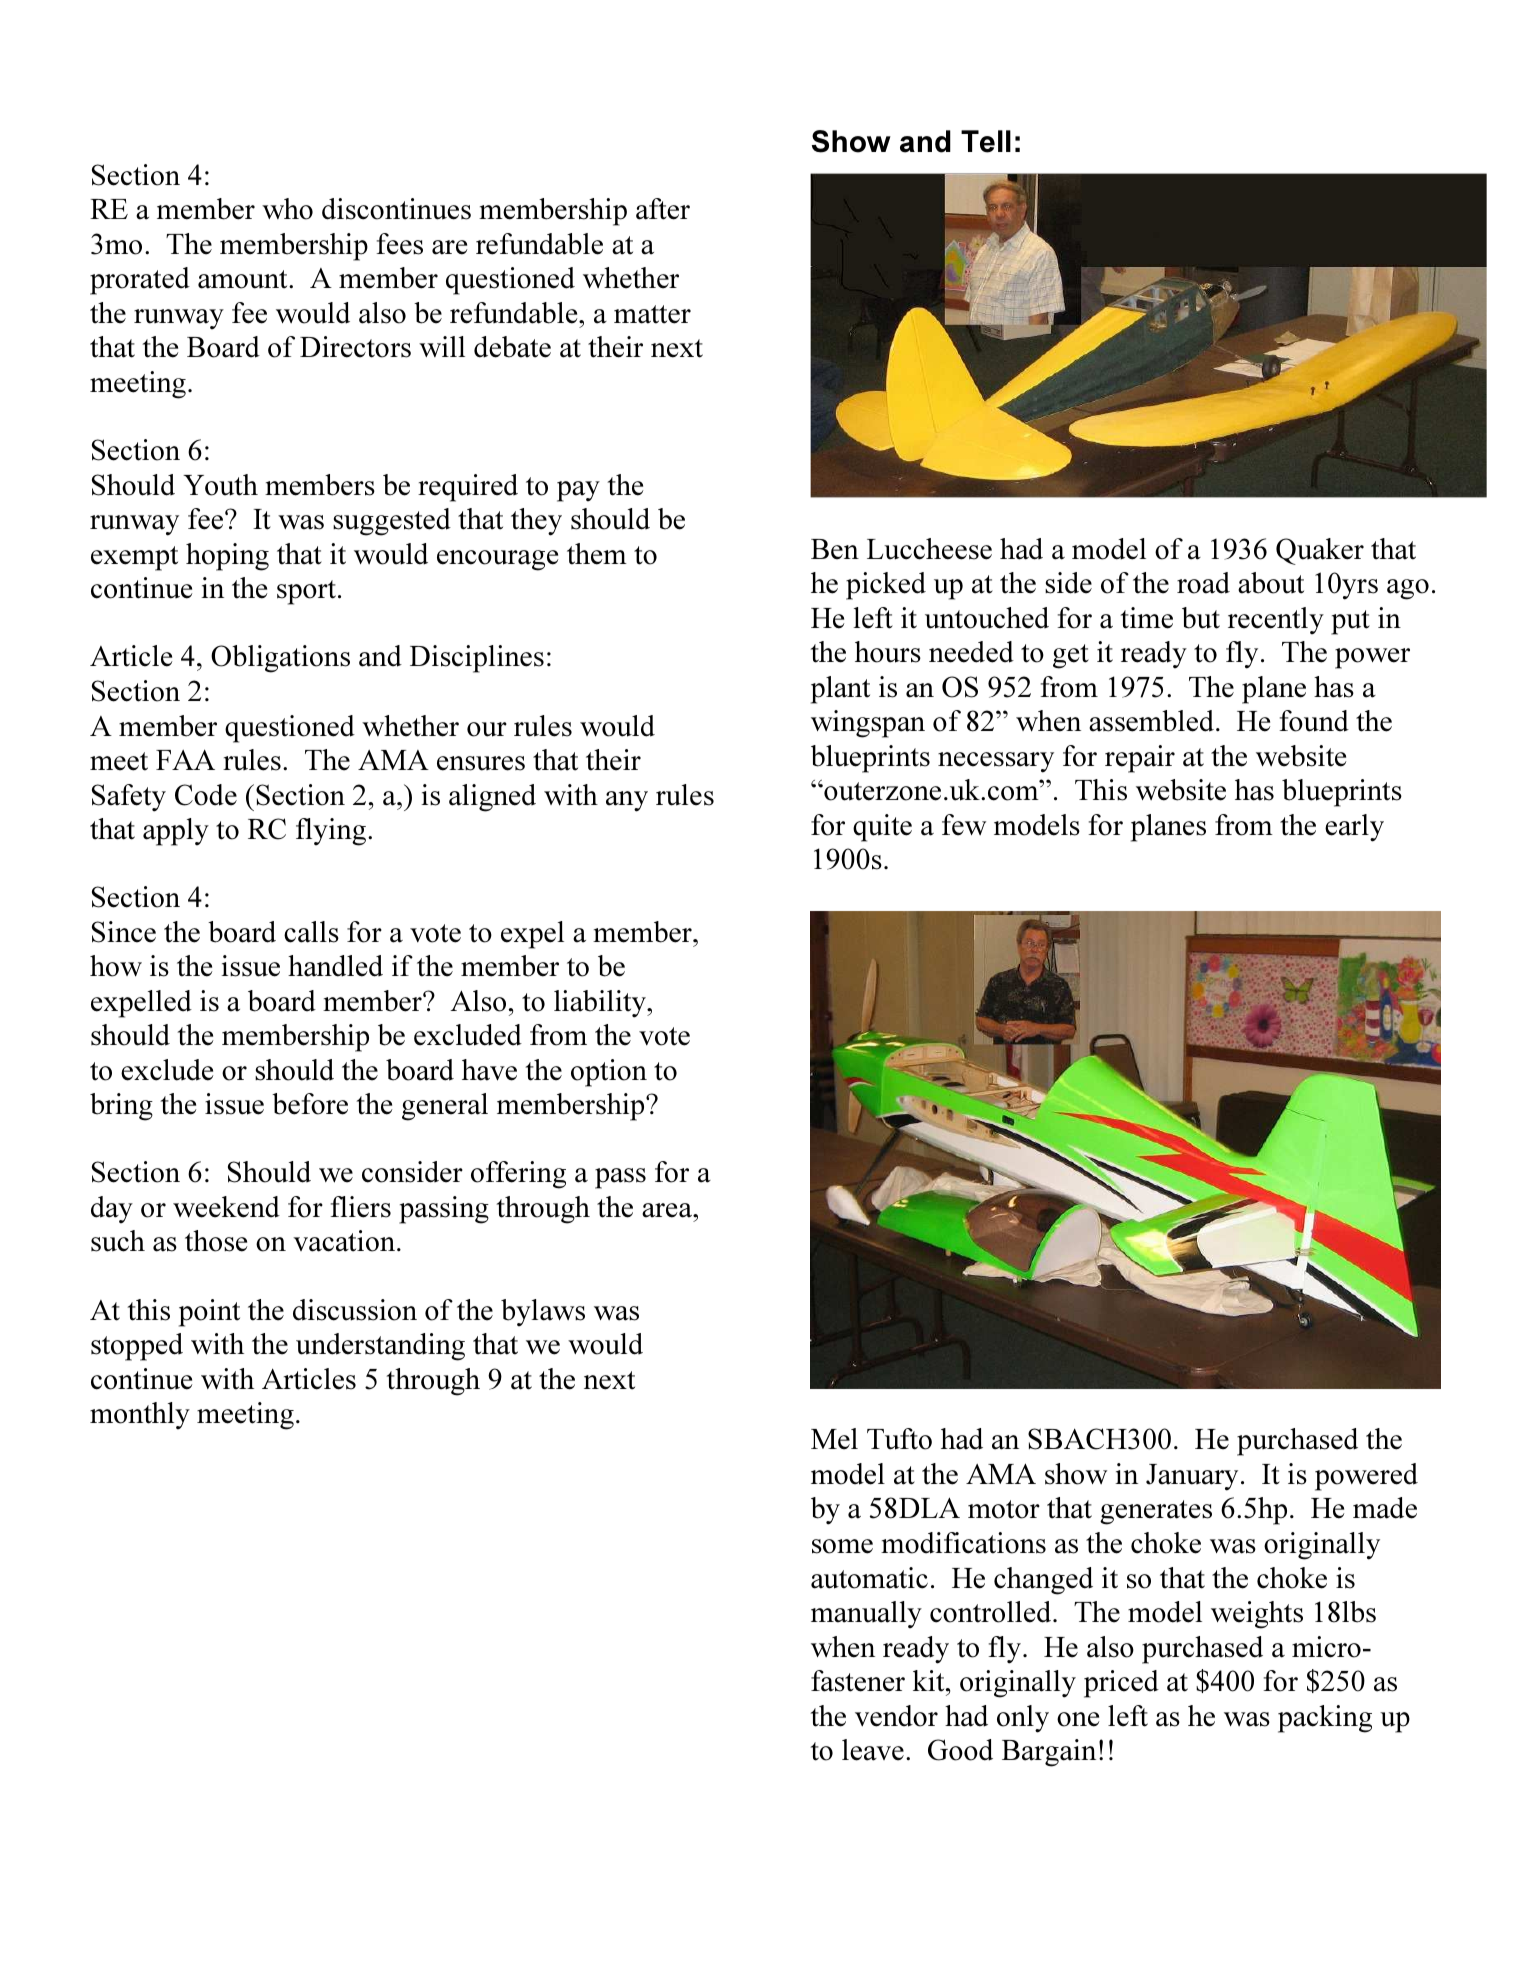 This document has height=1982, width=1531. I want to click on early, so click(1354, 828).
